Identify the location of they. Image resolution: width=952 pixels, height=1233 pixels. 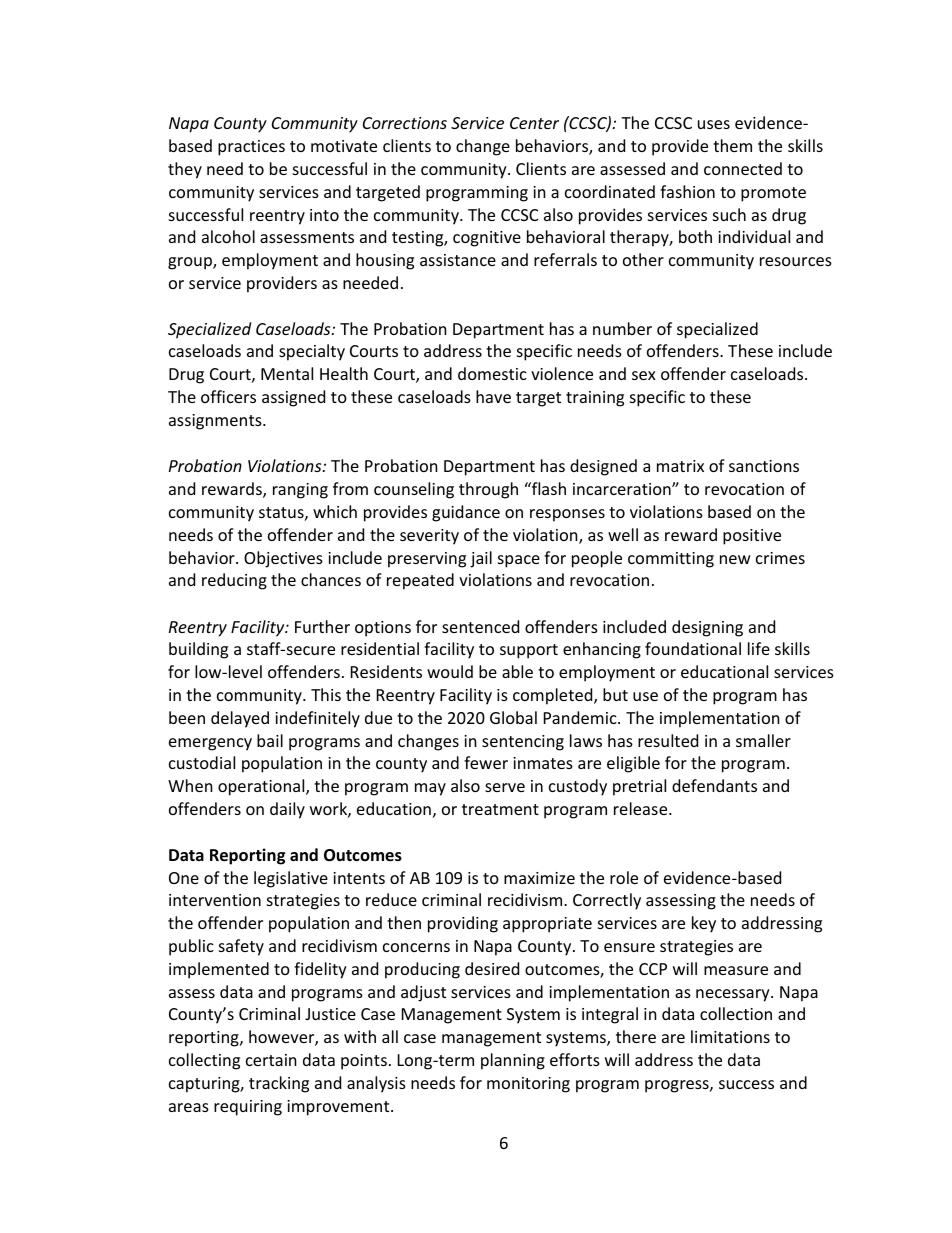
(185, 170).
